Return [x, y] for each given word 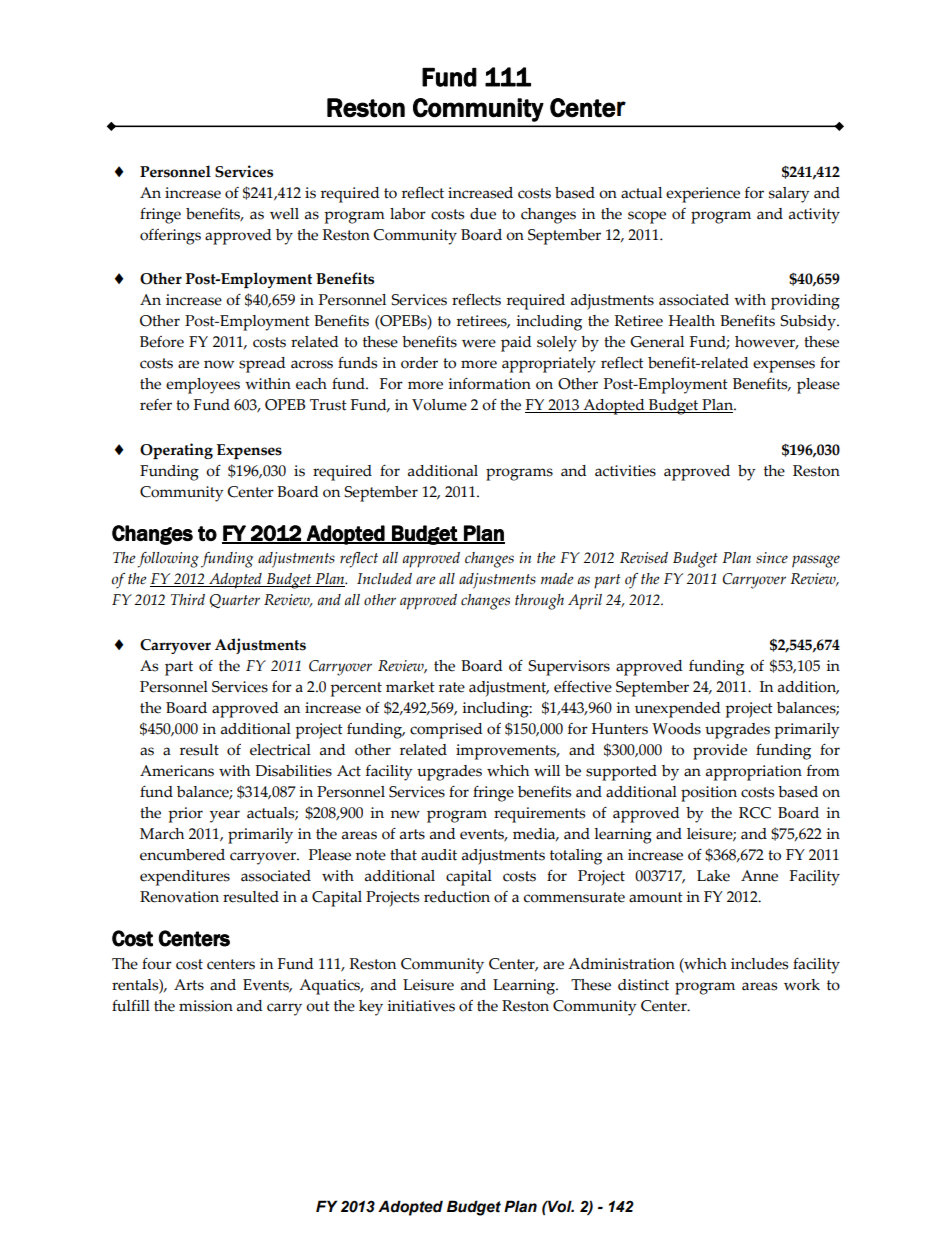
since [772, 558]
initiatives [421, 1006]
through [539, 602]
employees [203, 386]
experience [703, 195]
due [483, 214]
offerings [170, 237]
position [709, 794]
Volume [439, 405]
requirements [539, 815]
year [225, 816]
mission [206, 1006]
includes [759, 964]
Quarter [235, 601]
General [657, 342]
